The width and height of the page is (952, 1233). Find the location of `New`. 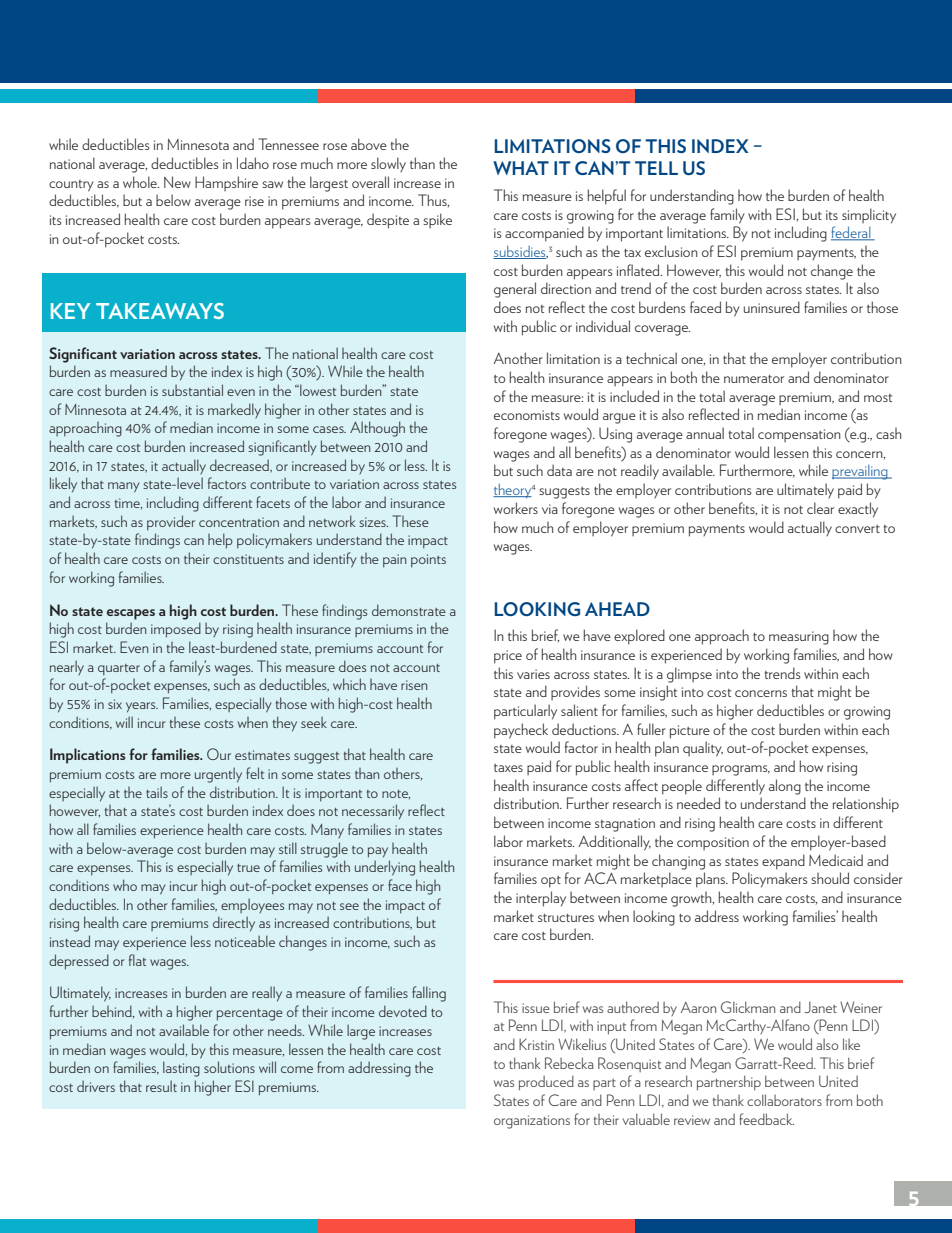

New is located at coordinates (177, 182).
